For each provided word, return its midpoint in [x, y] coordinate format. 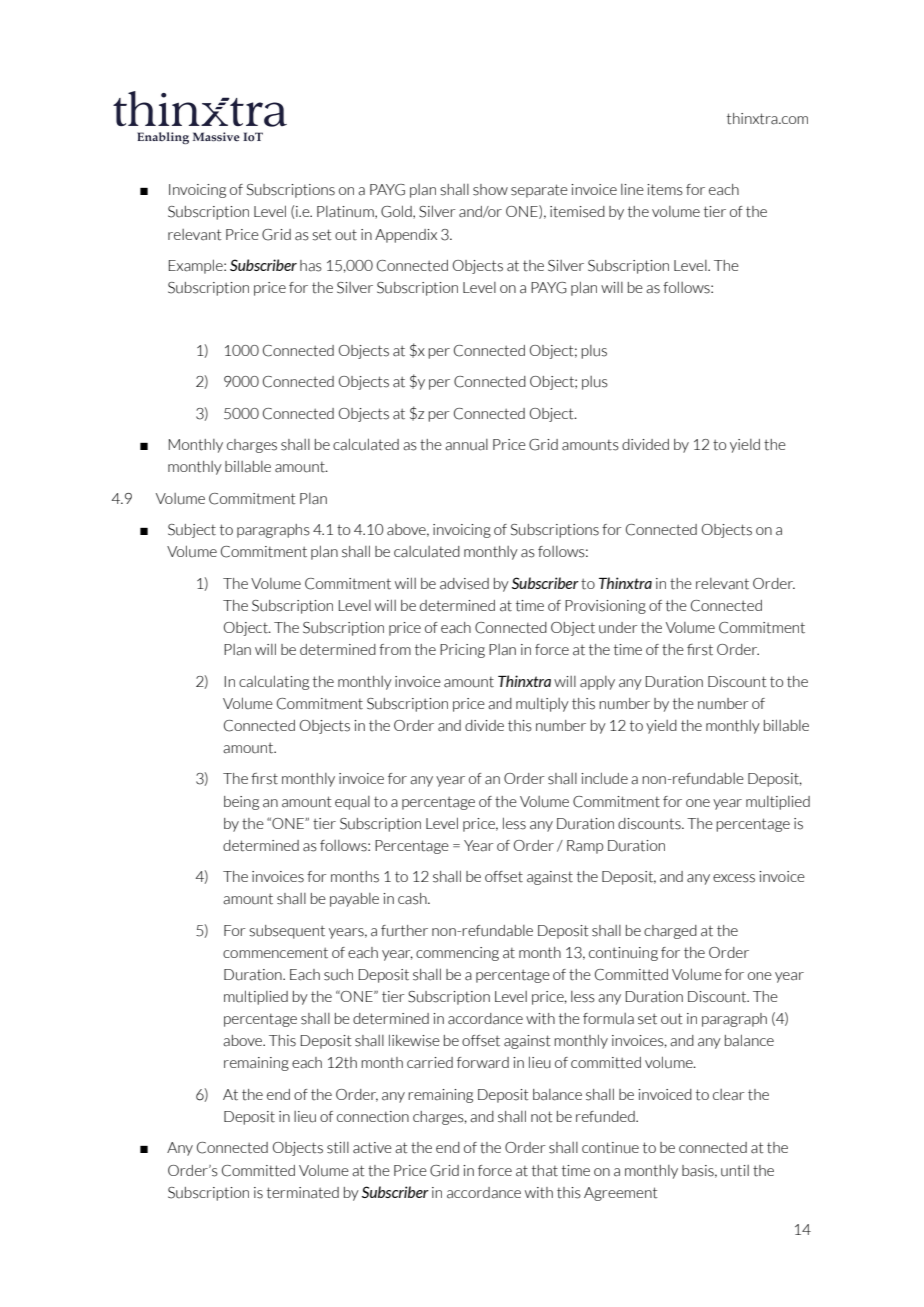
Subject [192, 531]
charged [670, 932]
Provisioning [605, 607]
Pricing [462, 651]
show [490, 190]
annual [466, 445]
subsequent [287, 932]
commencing [457, 954]
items [665, 190]
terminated [303, 1193]
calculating [274, 682]
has [311, 266]
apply [597, 683]
